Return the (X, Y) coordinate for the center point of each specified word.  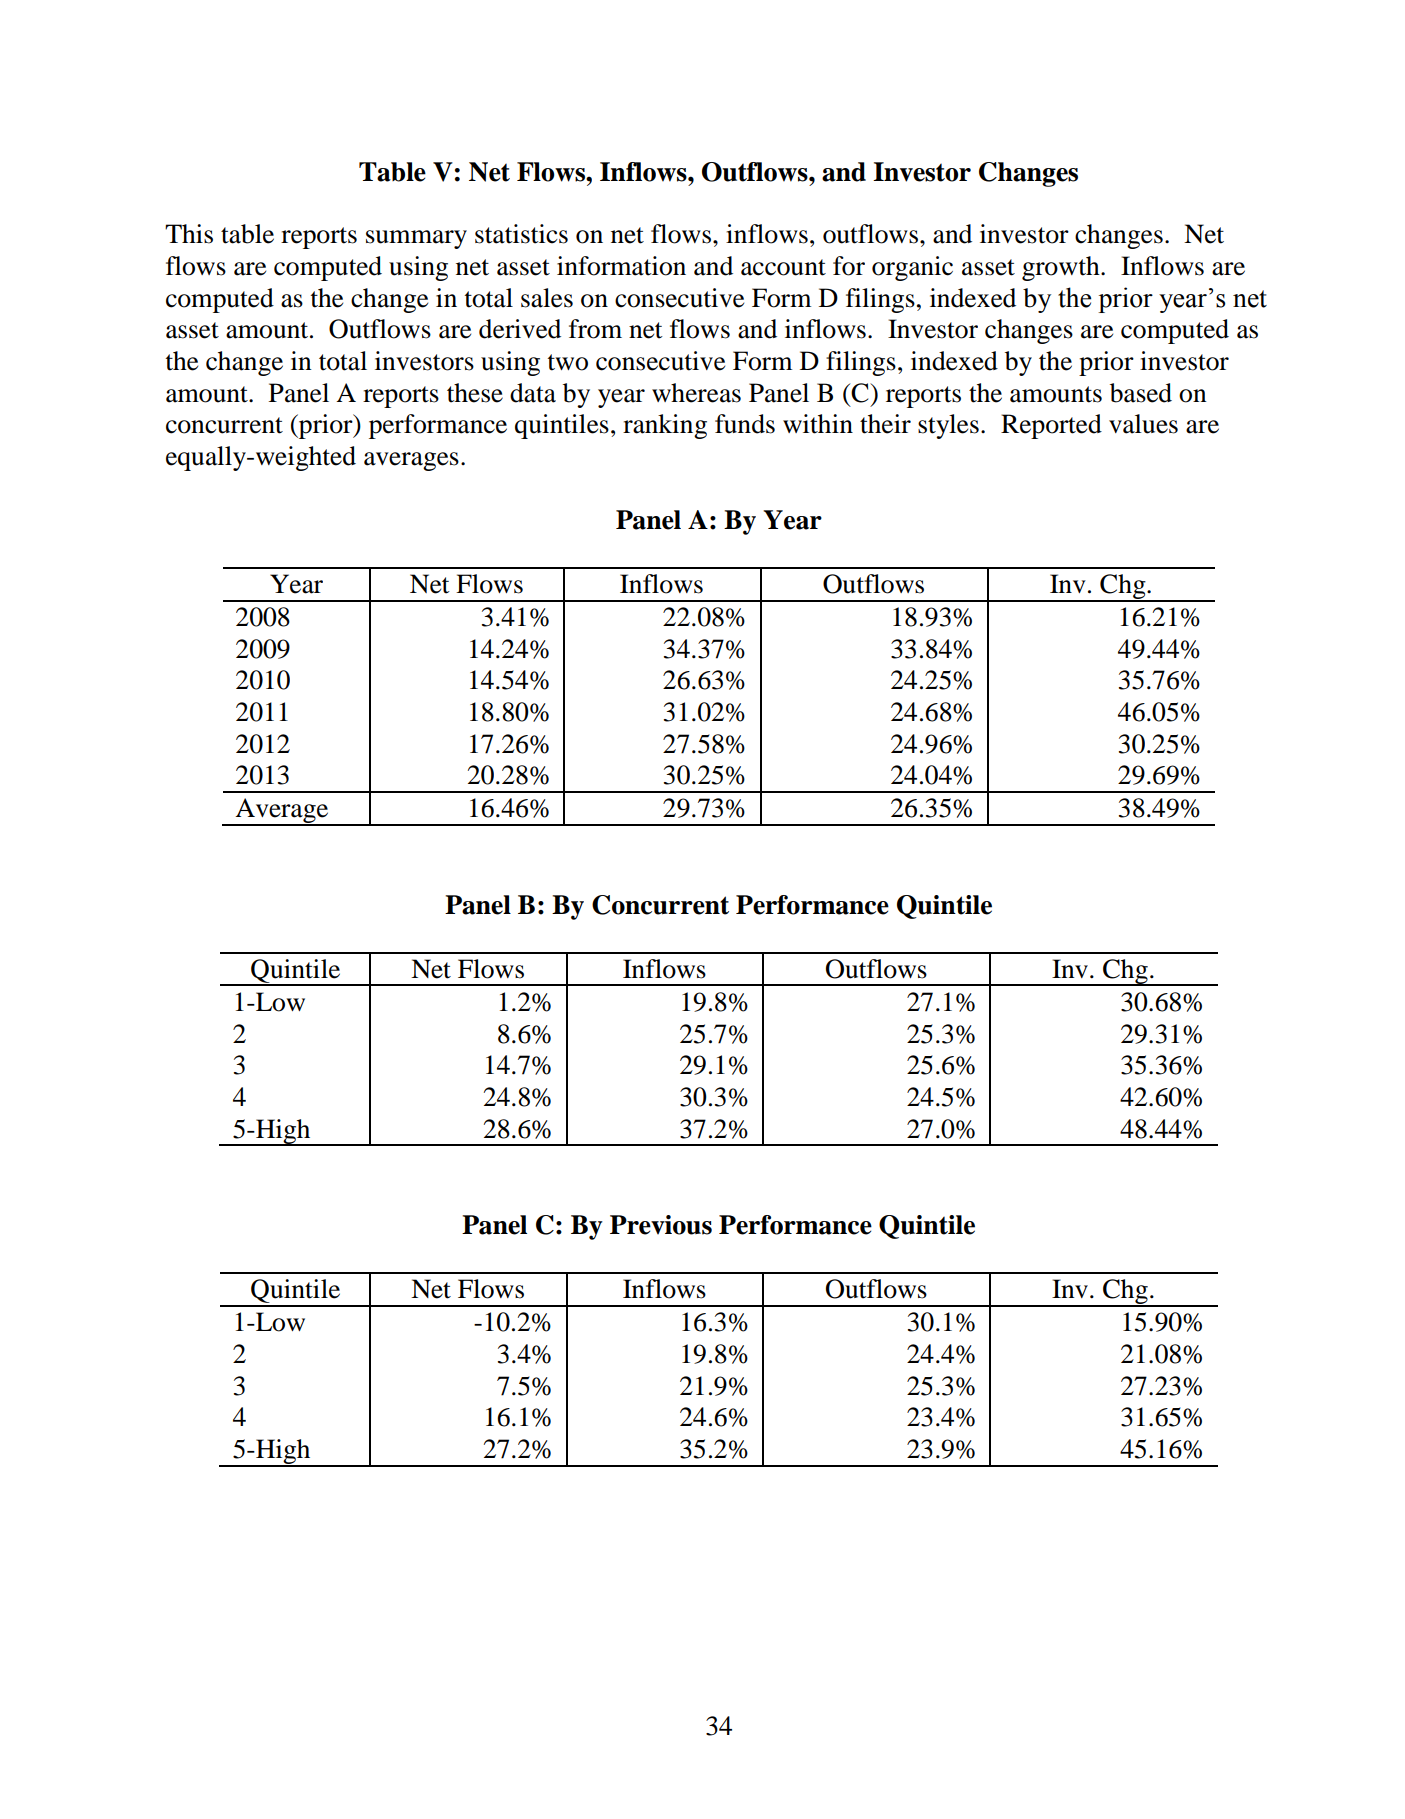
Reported (1051, 426)
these (475, 393)
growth (1062, 268)
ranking (665, 426)
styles (948, 426)
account (783, 267)
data (533, 393)
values (1143, 424)
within (818, 424)
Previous (661, 1225)
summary (416, 239)
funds (745, 424)
